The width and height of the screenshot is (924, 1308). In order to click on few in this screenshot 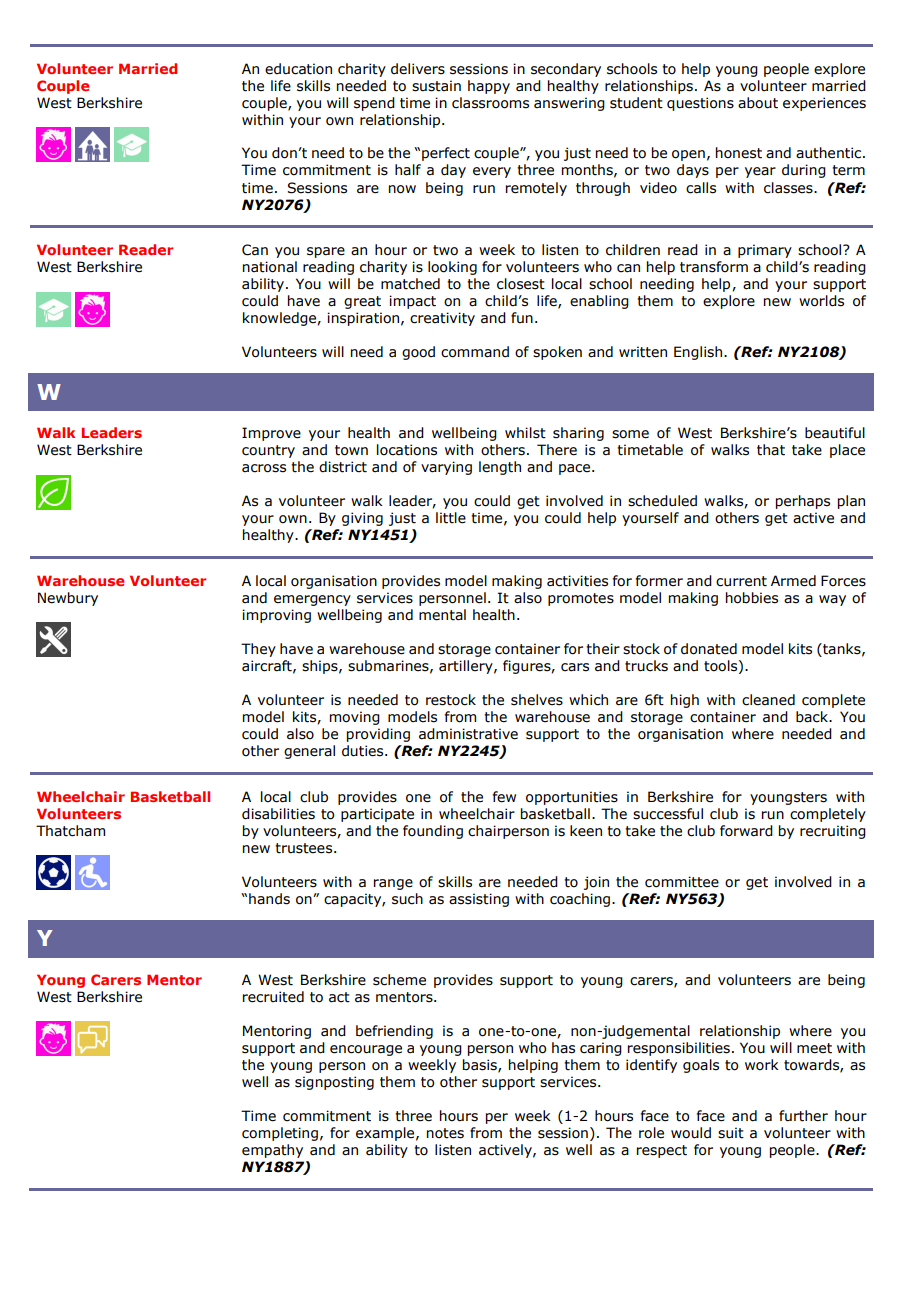, I will do `click(504, 797)`.
